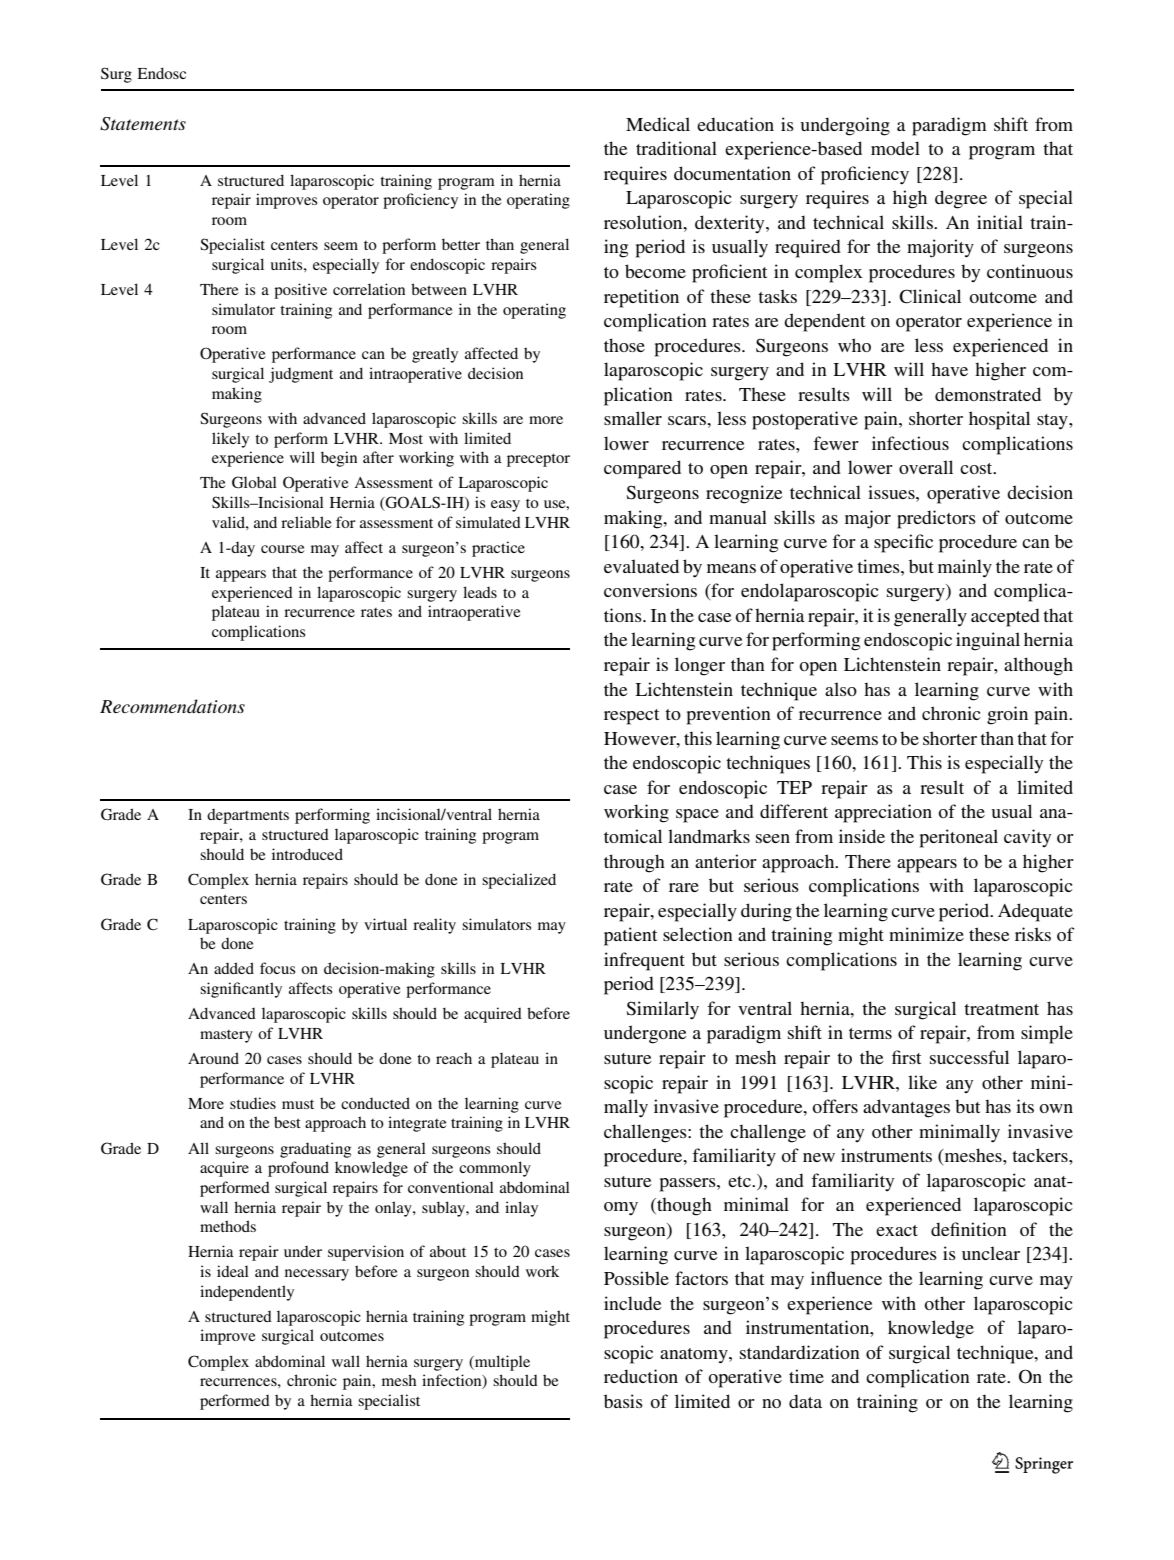  What do you see at coordinates (234, 968) in the page?
I see `added` at bounding box center [234, 968].
